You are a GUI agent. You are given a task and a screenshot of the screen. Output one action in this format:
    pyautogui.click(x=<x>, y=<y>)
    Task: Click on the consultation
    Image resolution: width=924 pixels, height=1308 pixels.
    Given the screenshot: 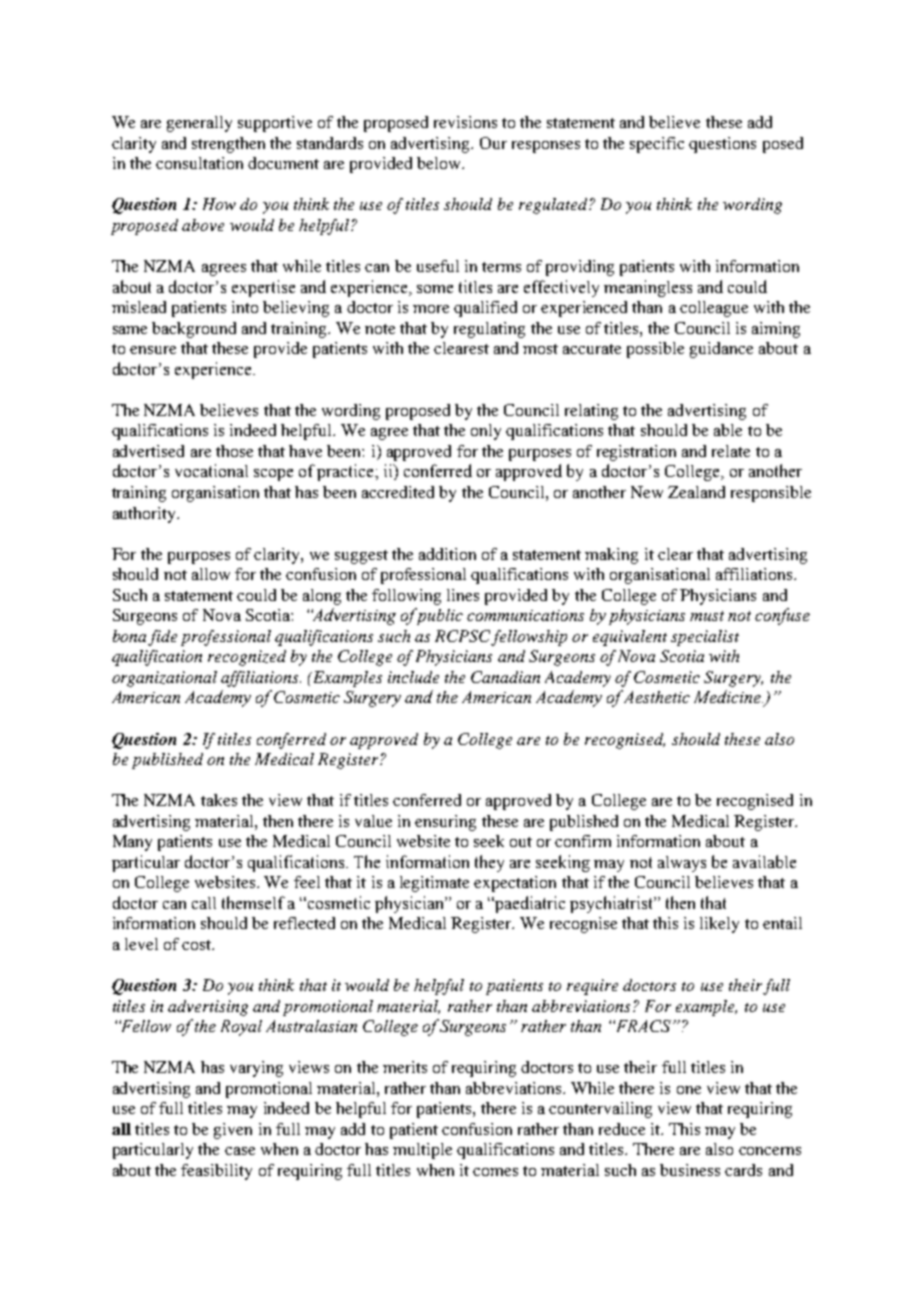 What is the action you would take?
    pyautogui.click(x=199, y=163)
